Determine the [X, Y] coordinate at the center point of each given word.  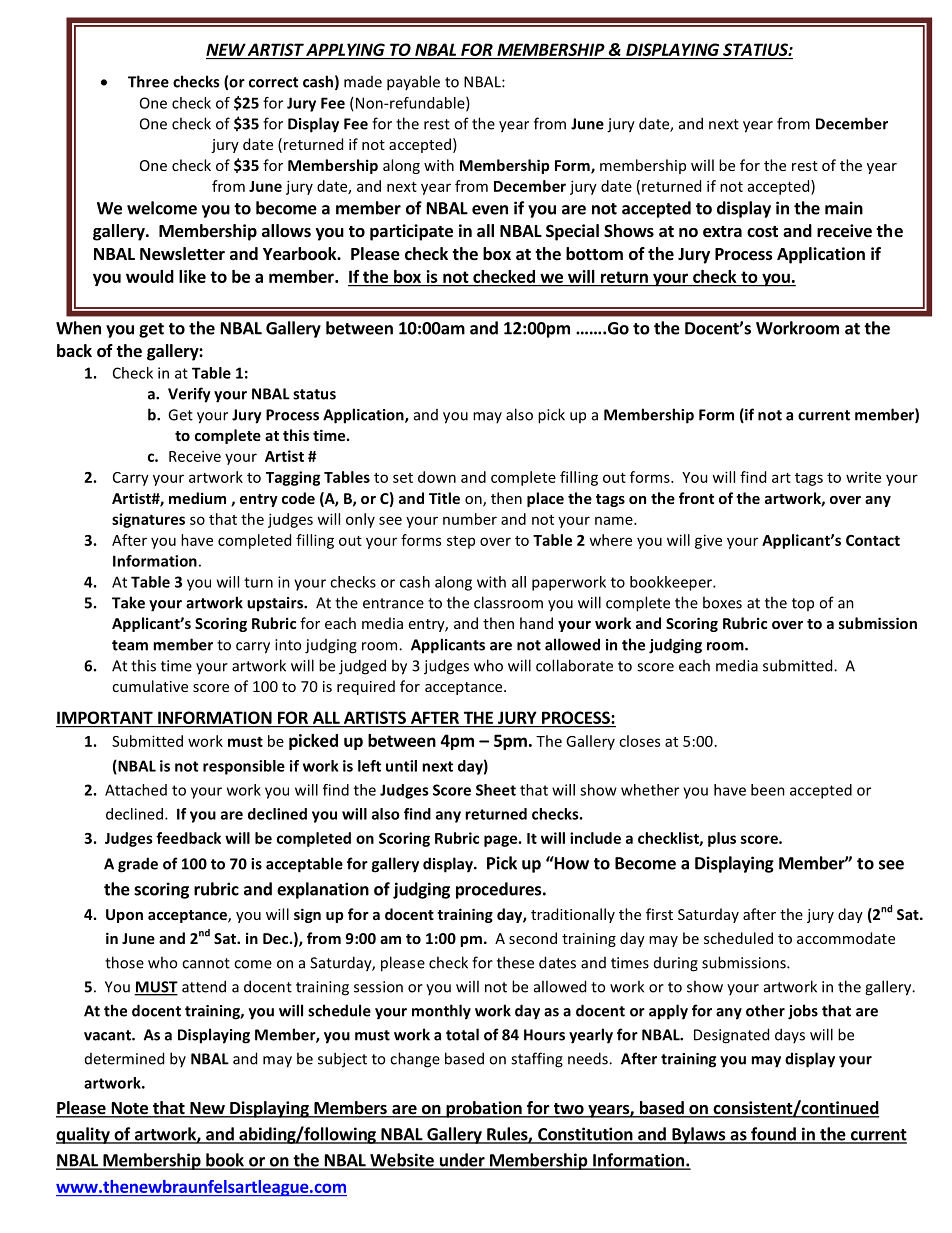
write [863, 477]
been [768, 790]
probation [484, 1109]
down [437, 477]
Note [129, 1109]
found [773, 1135]
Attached [136, 790]
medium [197, 498]
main [844, 208]
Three [148, 81]
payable [413, 83]
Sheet [496, 790]
